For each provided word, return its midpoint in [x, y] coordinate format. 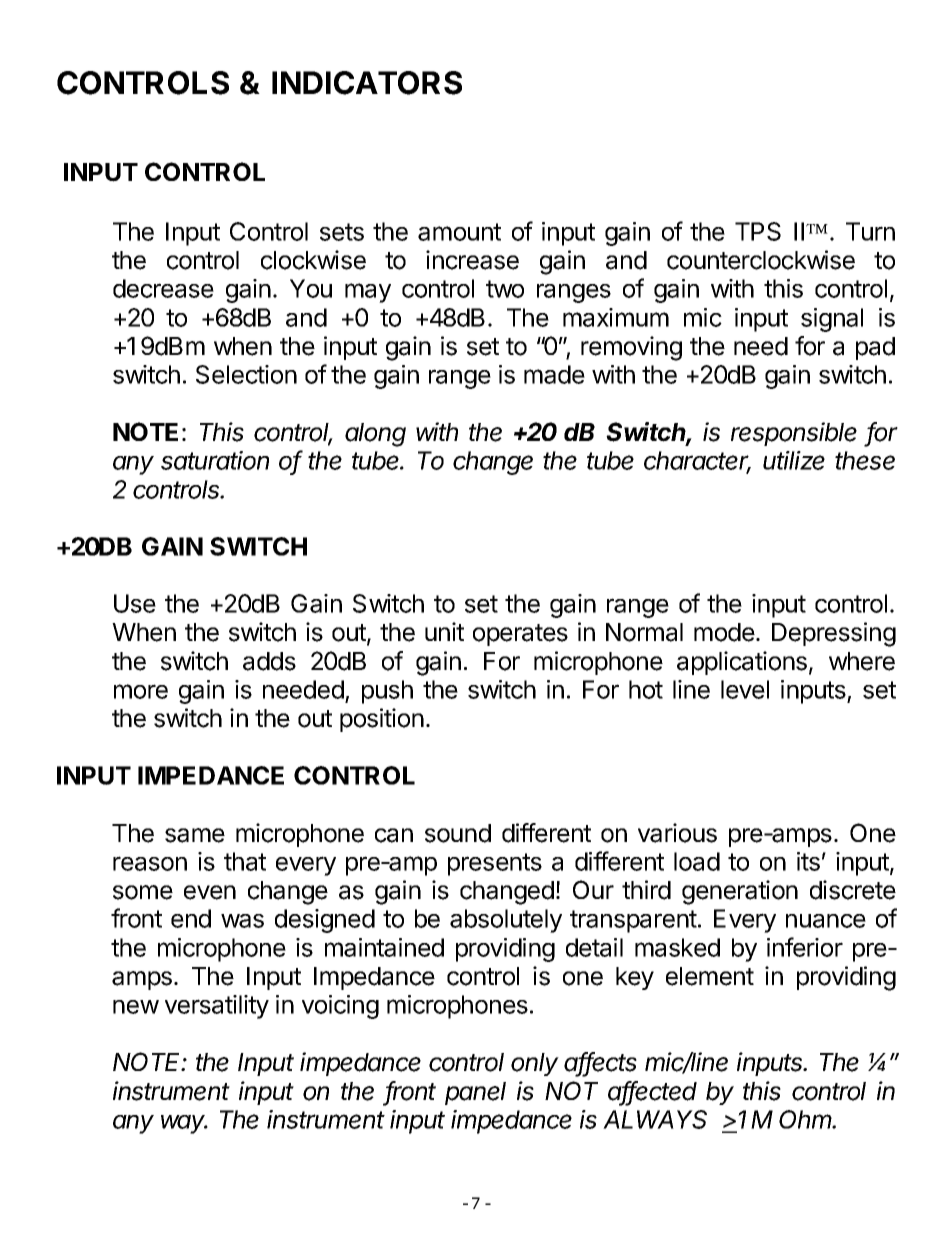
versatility [217, 1007]
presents [495, 864]
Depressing [834, 634]
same [195, 835]
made [554, 374]
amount [459, 232]
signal [832, 320]
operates [520, 635]
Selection [246, 374]
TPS [758, 231]
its [808, 861]
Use [135, 603]
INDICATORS [367, 83]
